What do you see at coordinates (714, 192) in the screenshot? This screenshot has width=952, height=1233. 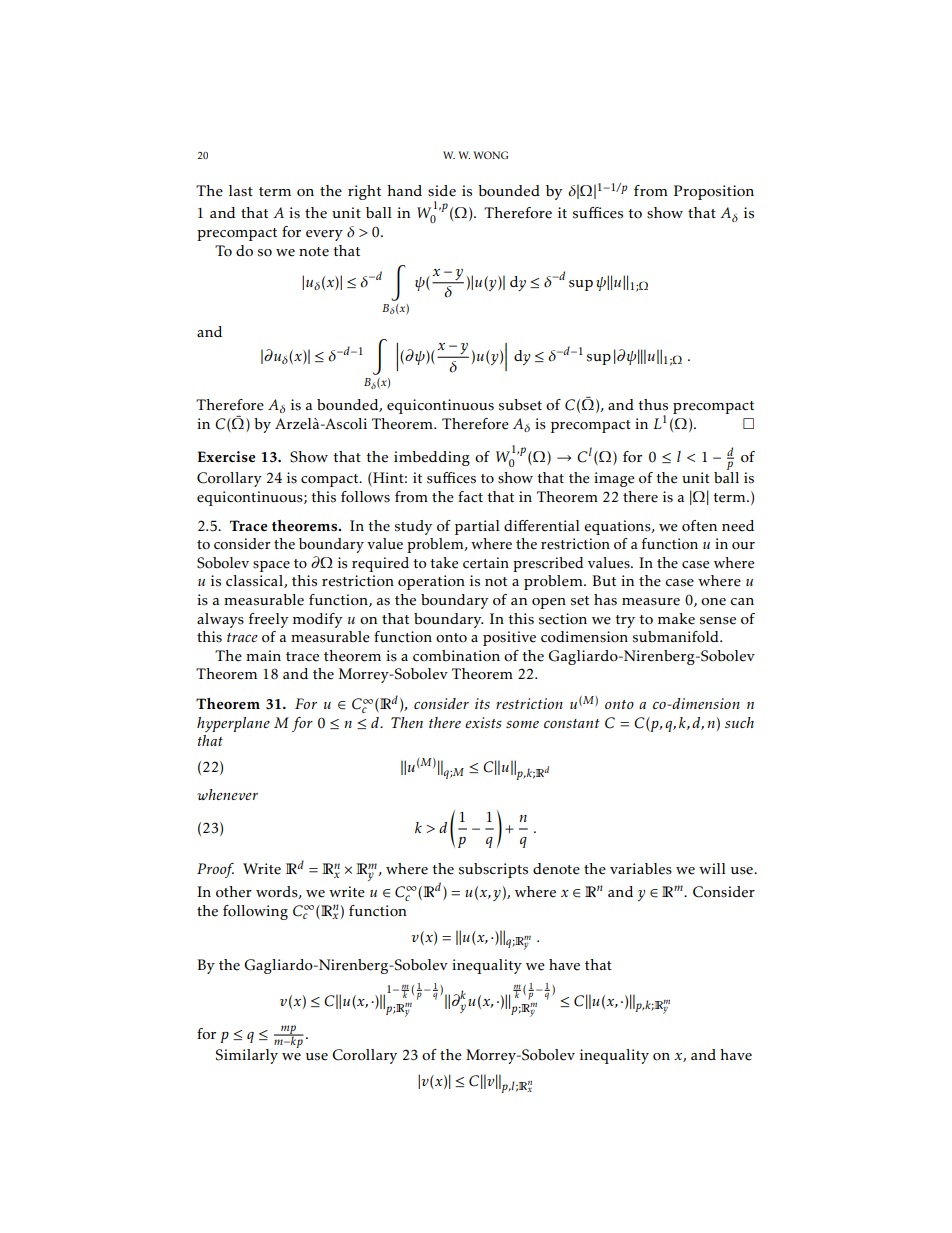 I see `Proposition` at bounding box center [714, 192].
